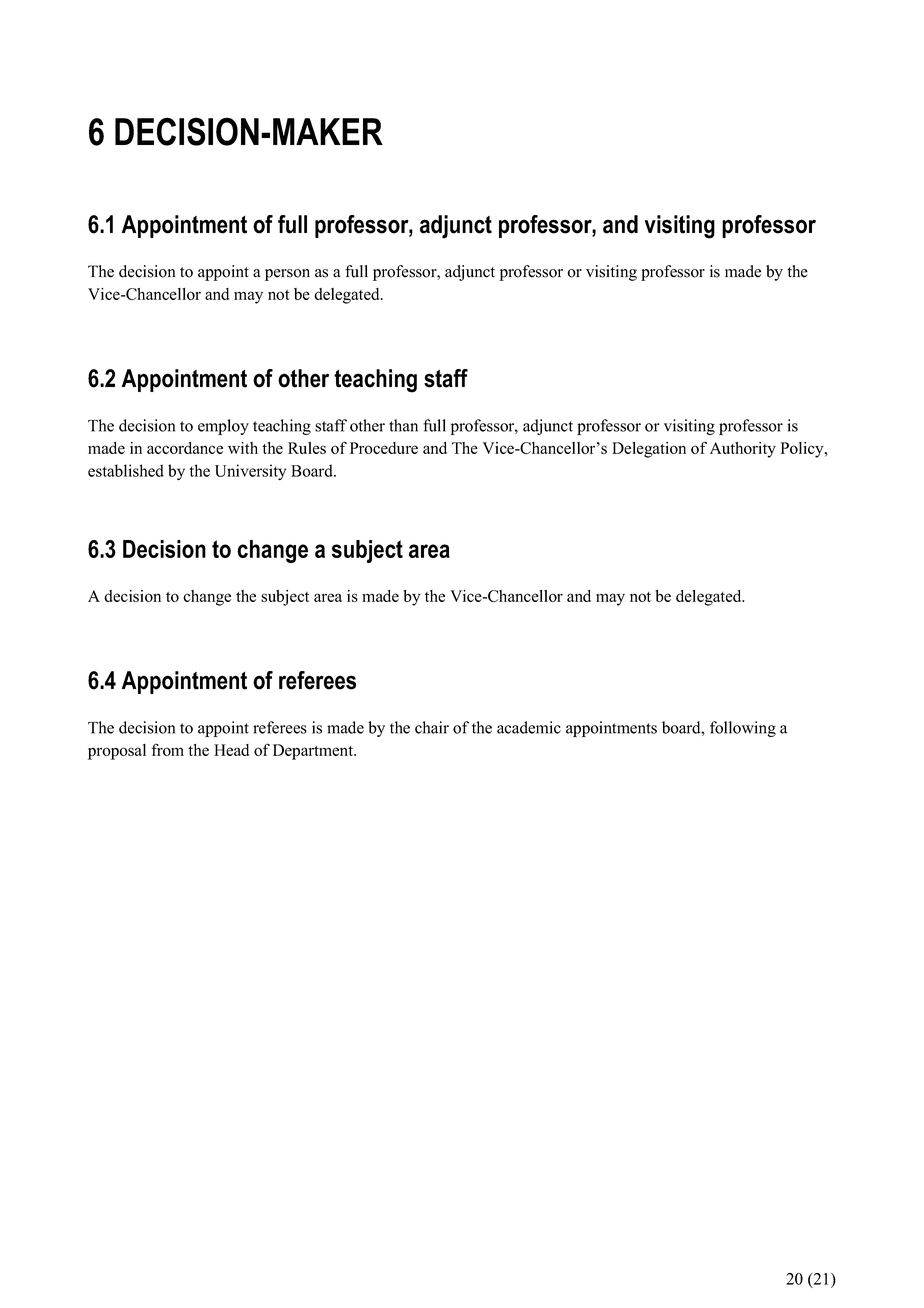 The height and width of the image is (1308, 924). Describe the element at coordinates (432, 727) in the image. I see `chair` at that location.
